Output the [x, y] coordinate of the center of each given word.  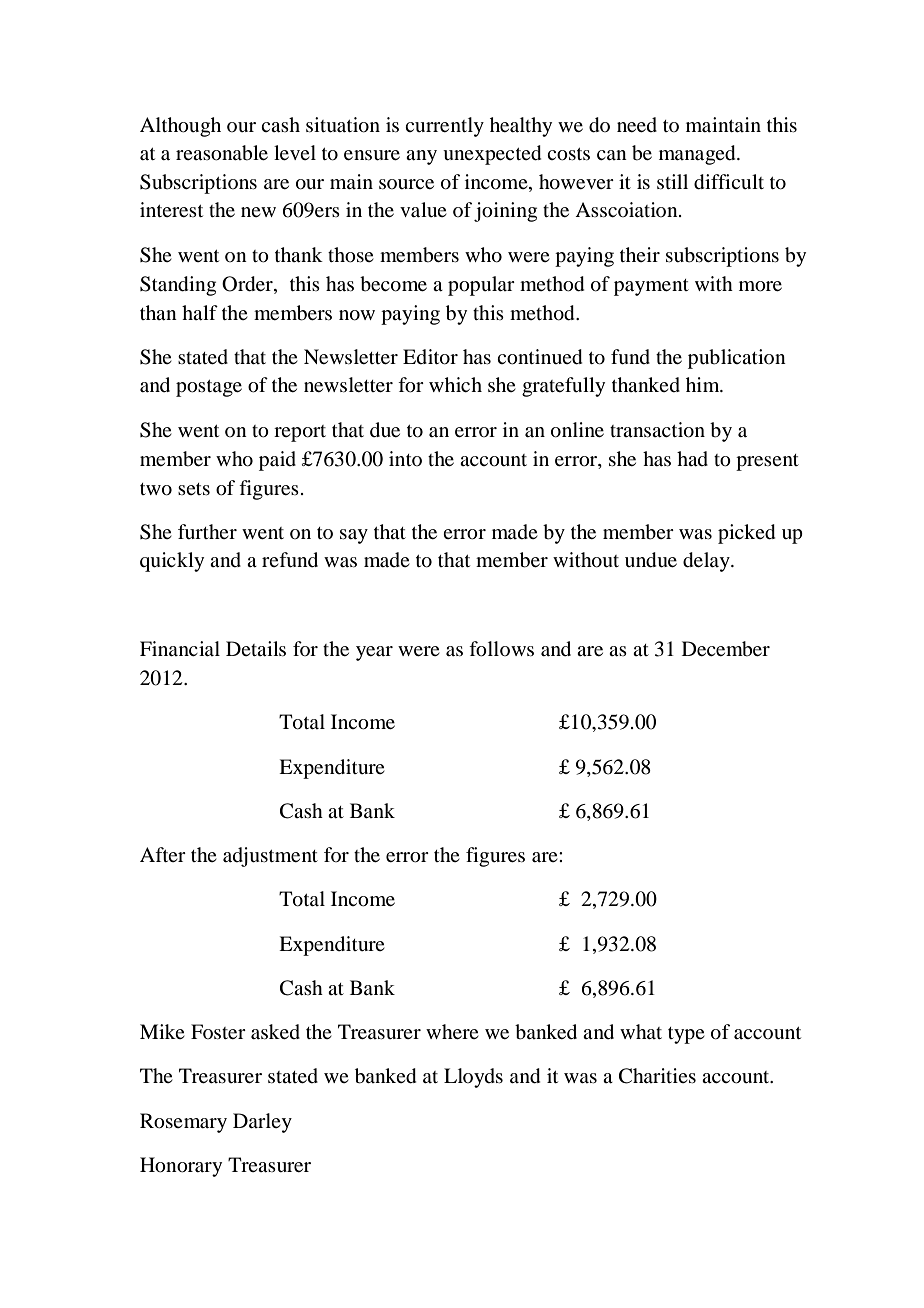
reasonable [222, 153]
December [726, 649]
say [354, 536]
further [207, 531]
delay [707, 562]
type [686, 1035]
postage [209, 388]
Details [256, 649]
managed [698, 155]
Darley [262, 1123]
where [452, 1031]
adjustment [270, 857]
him [704, 384]
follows [501, 649]
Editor [430, 357]
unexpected [492, 155]
